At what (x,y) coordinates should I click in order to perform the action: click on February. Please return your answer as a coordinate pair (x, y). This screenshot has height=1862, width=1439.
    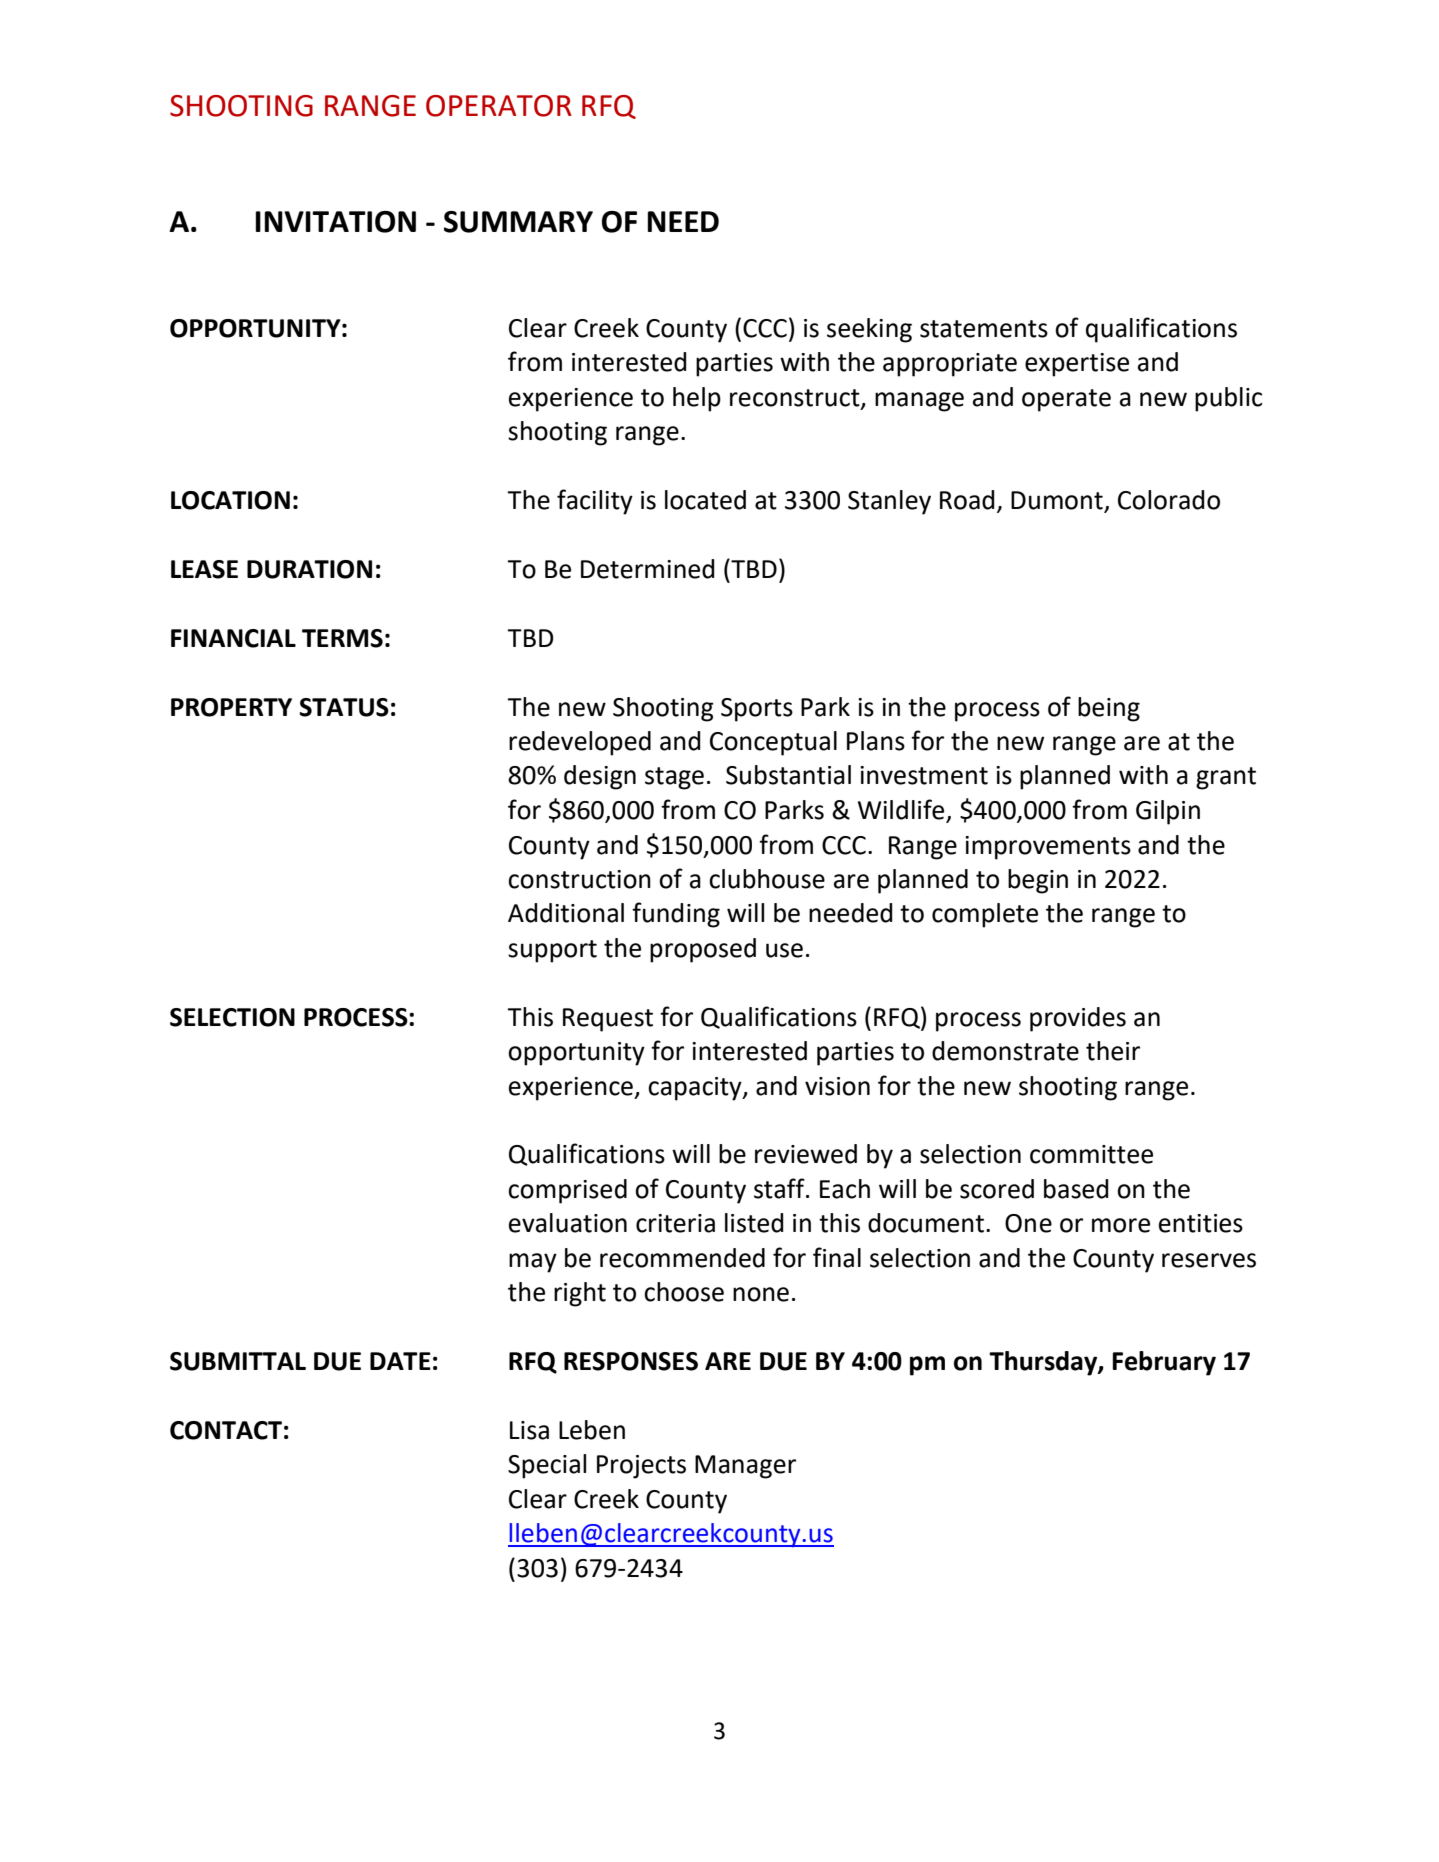
    Looking at the image, I should click on (1164, 1363).
